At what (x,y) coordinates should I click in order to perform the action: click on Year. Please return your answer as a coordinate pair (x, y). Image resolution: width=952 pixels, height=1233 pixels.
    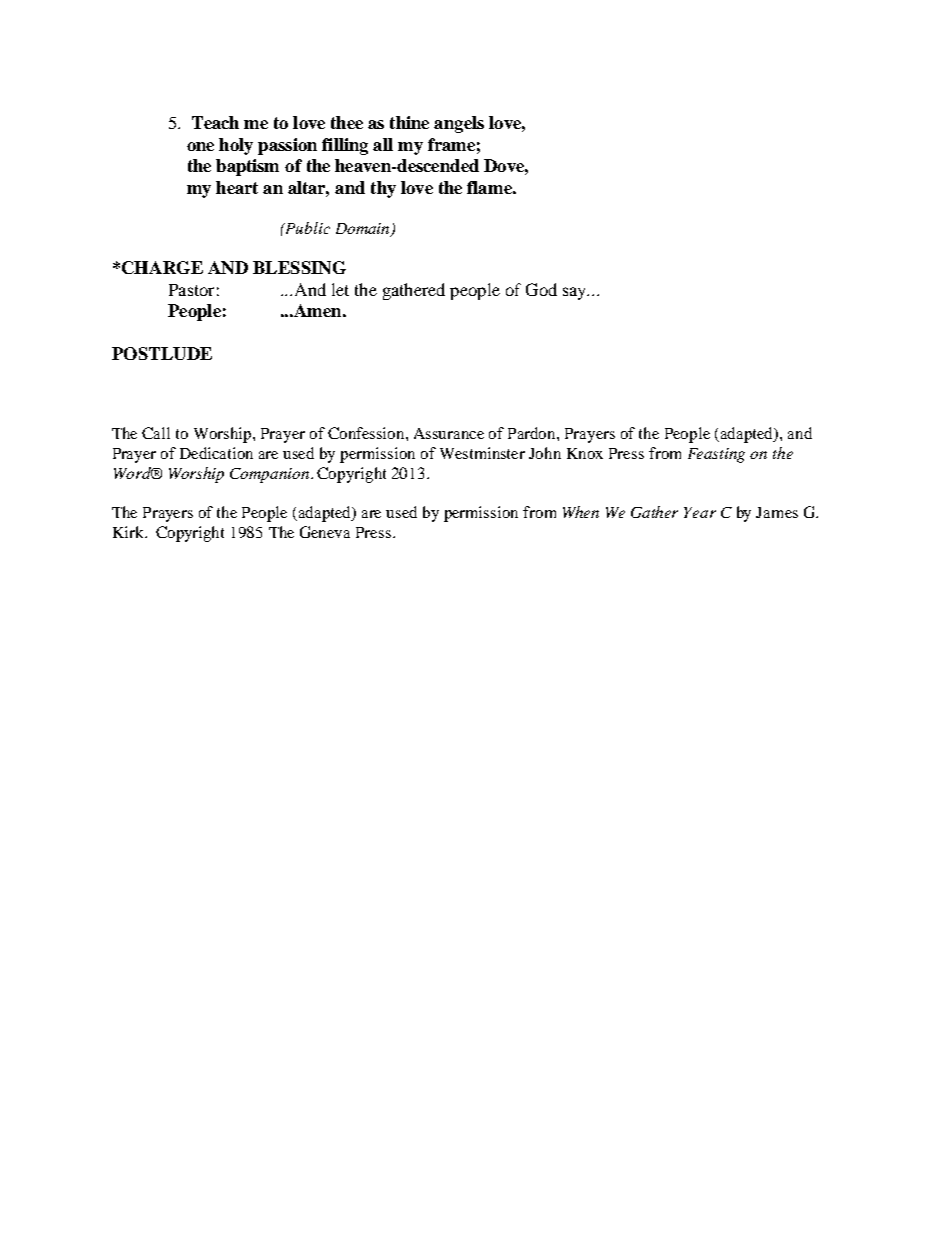
    Looking at the image, I should click on (700, 512).
